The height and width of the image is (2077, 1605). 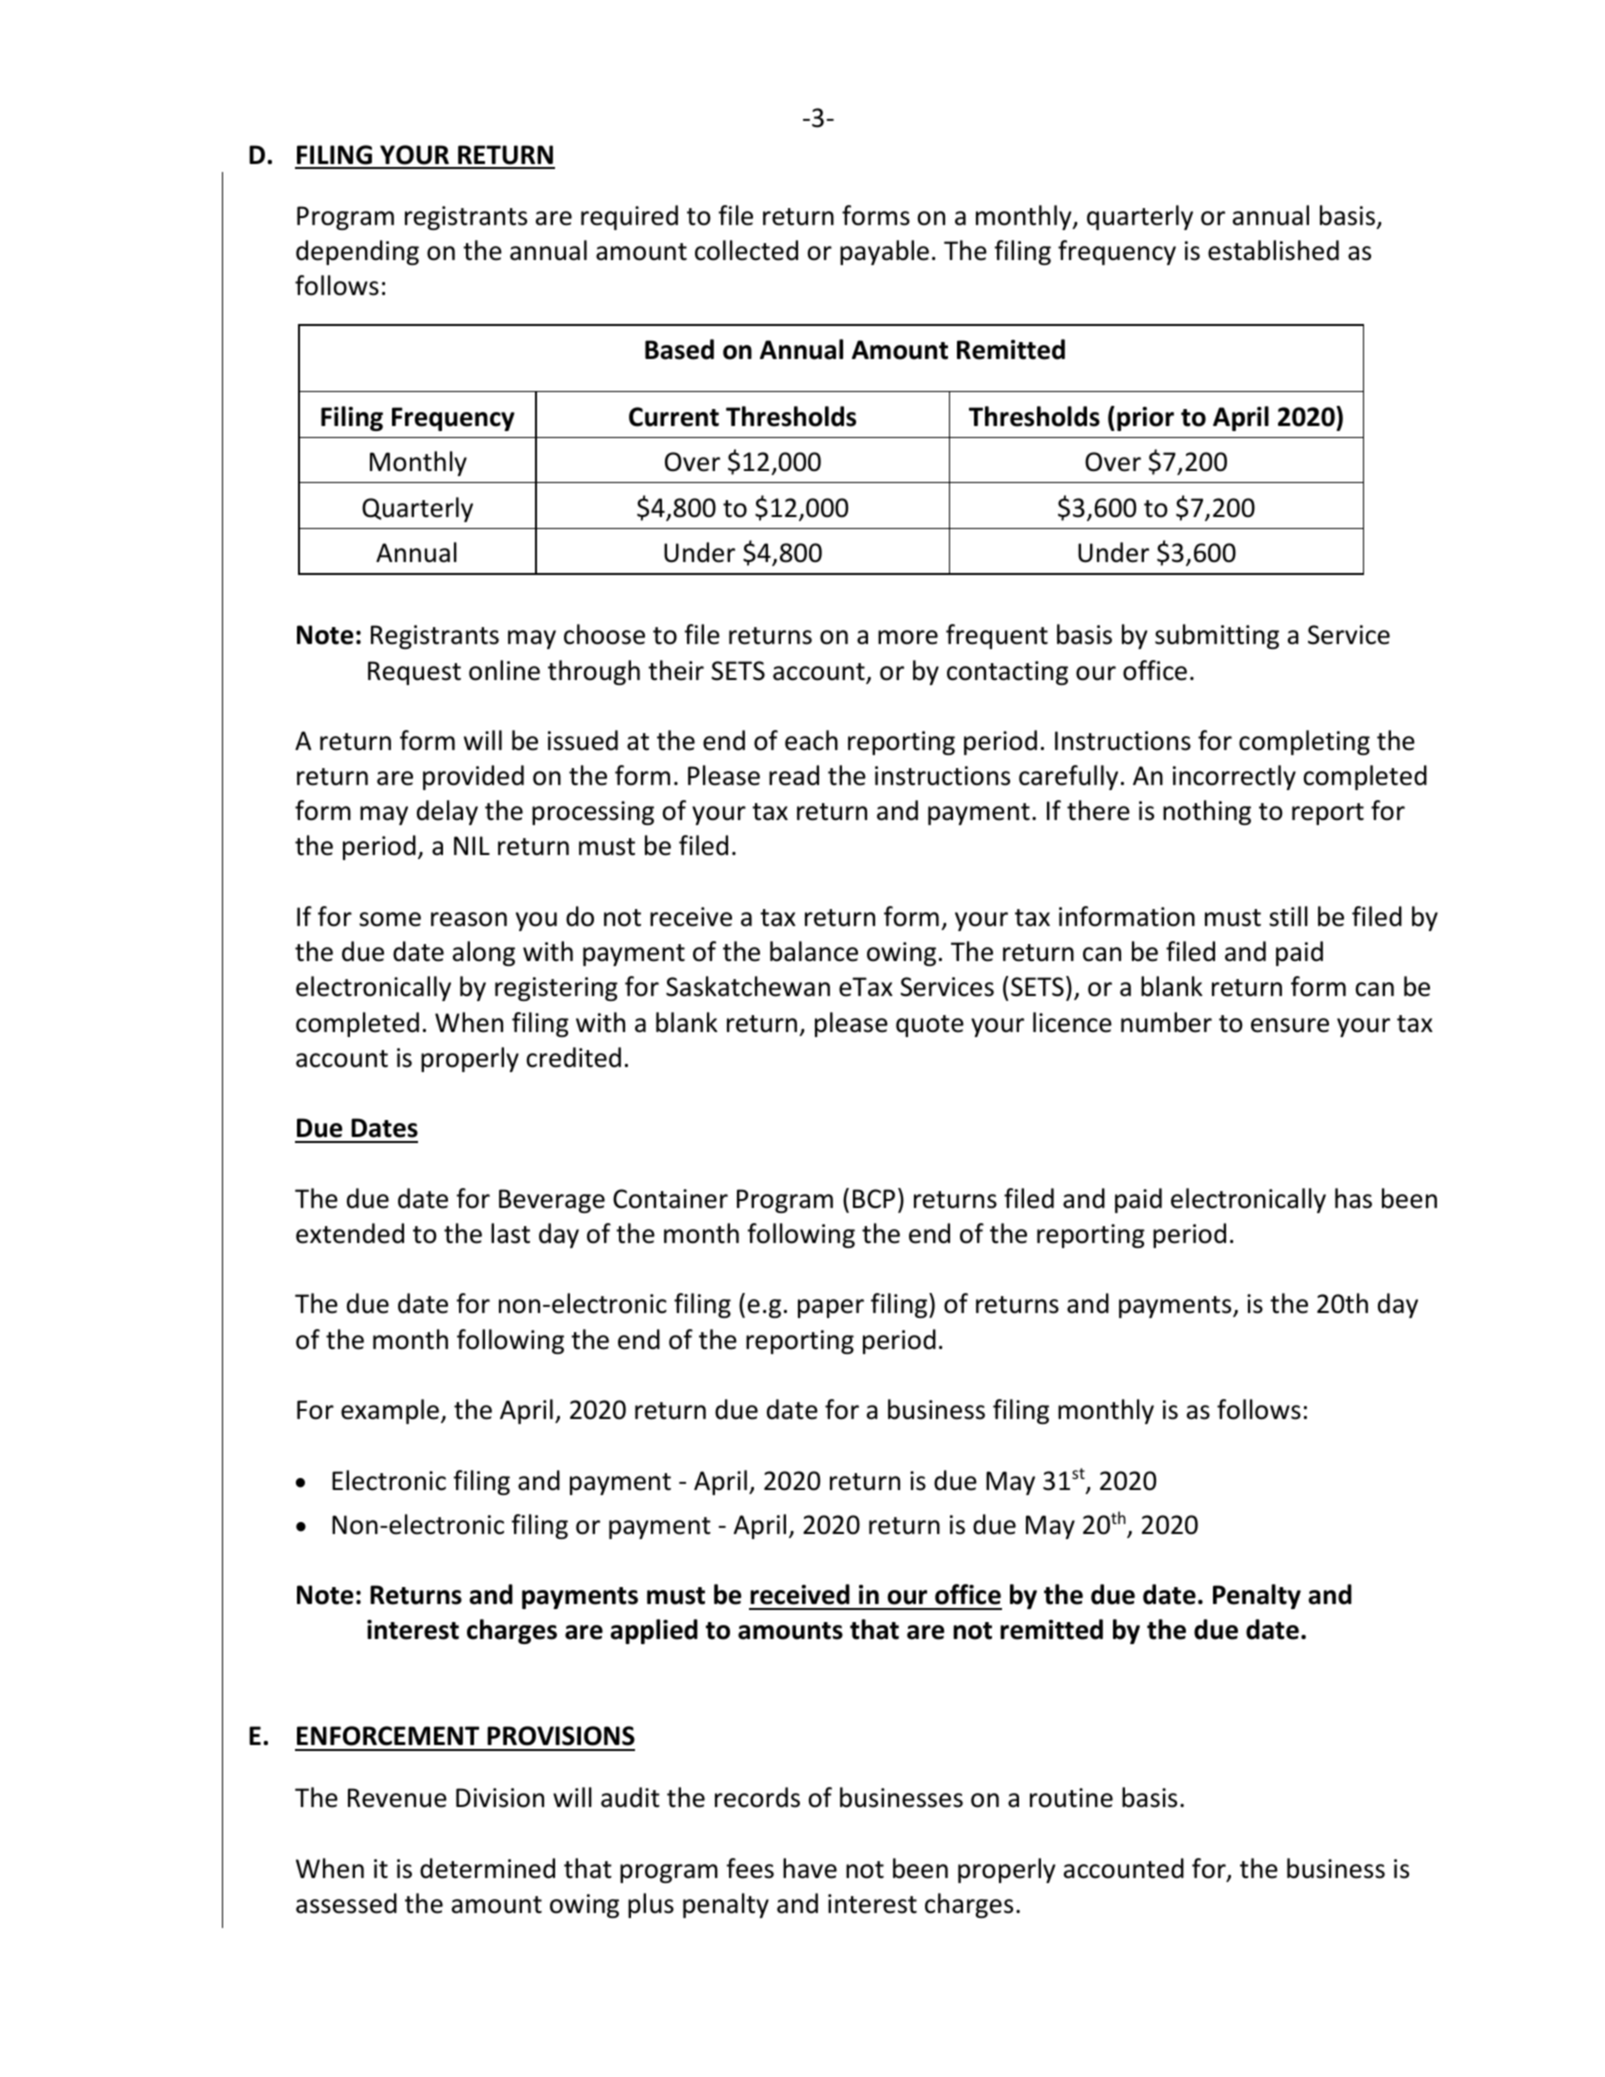 I want to click on read, so click(x=794, y=775).
